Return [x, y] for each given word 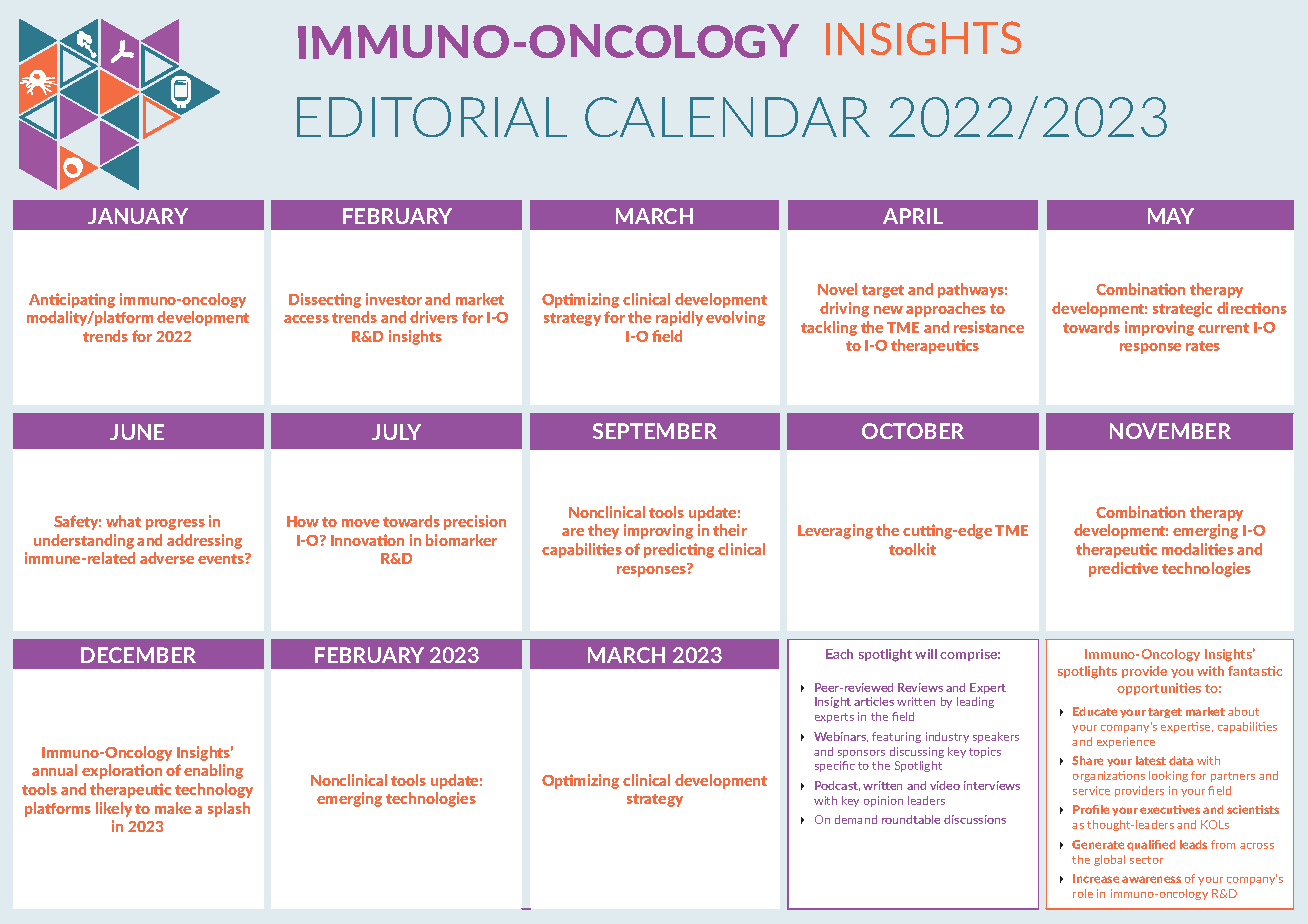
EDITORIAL [432, 117]
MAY [1171, 216]
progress [175, 524]
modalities [1198, 549]
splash [229, 809]
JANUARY [138, 216]
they [603, 531]
